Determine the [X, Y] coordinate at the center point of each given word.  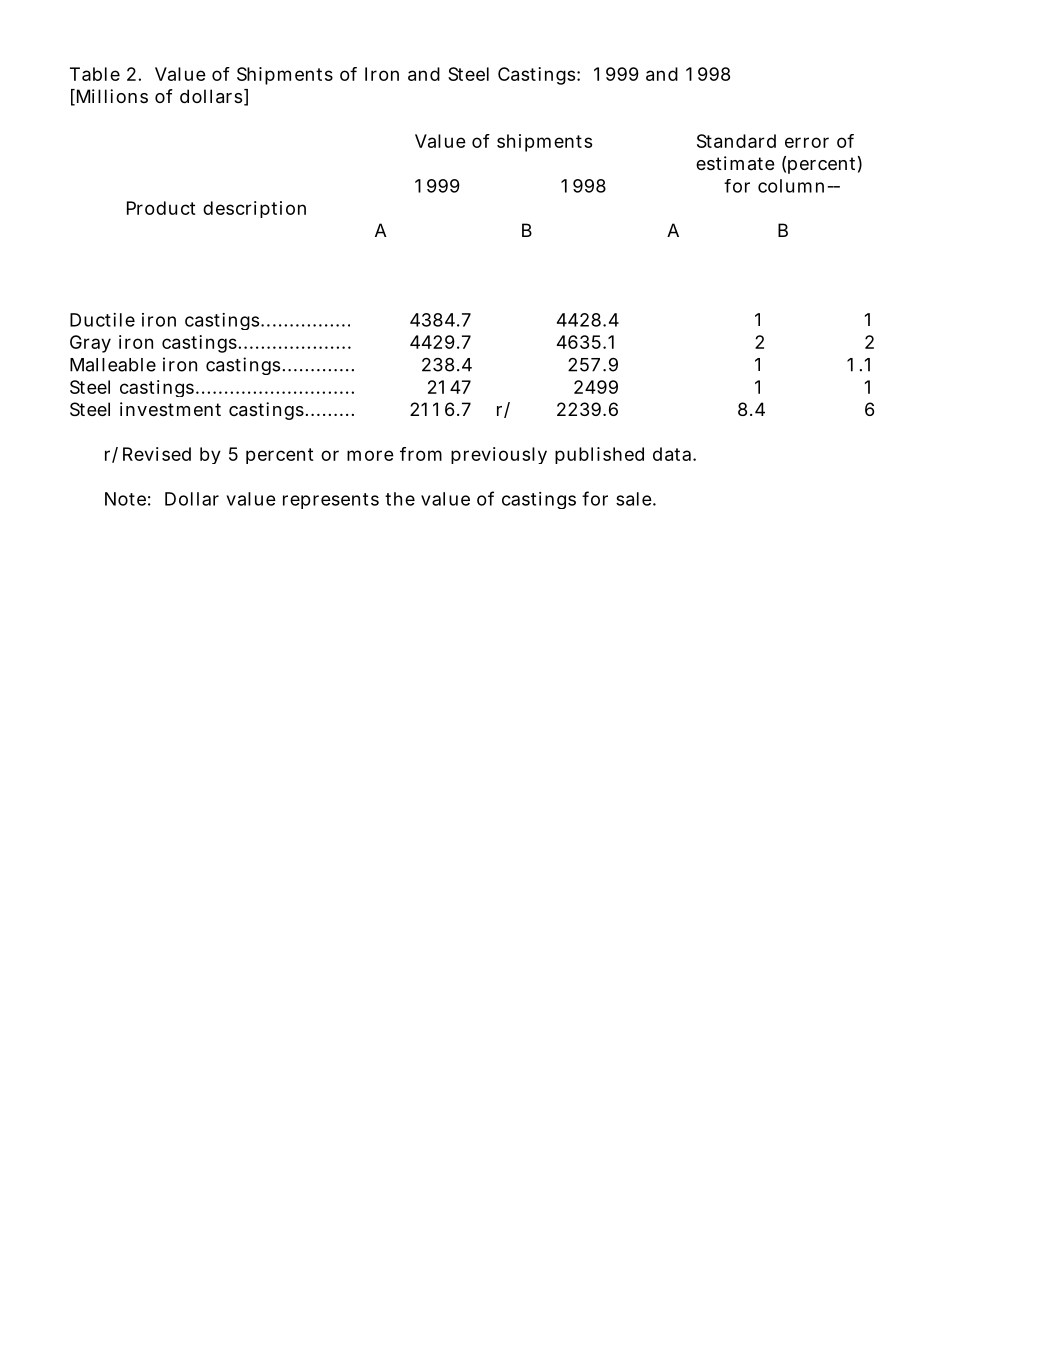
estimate [735, 163]
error [807, 142]
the [400, 499]
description [254, 209]
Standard [736, 141]
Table [95, 74]
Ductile [102, 320]
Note [125, 499]
